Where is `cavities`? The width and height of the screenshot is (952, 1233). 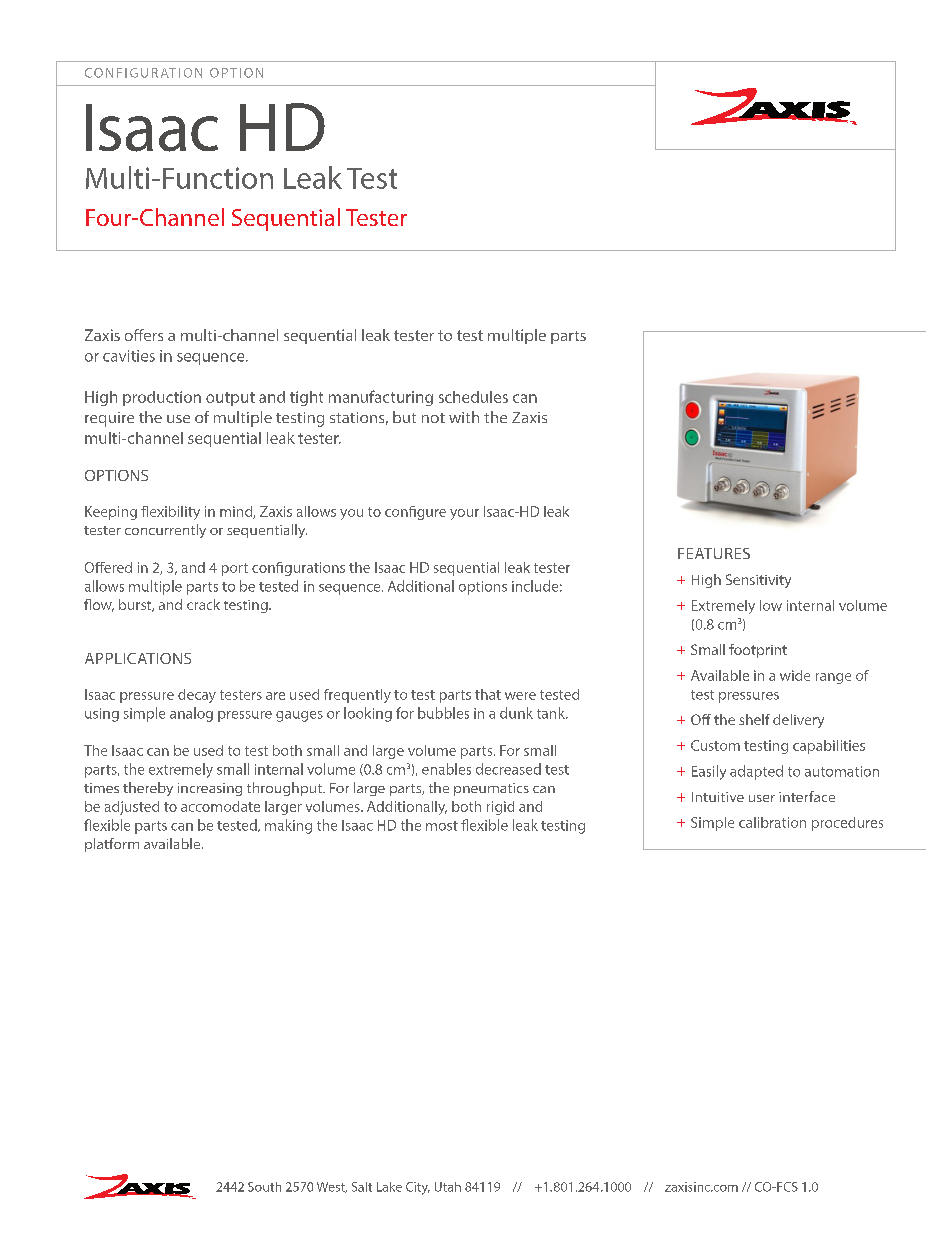 cavities is located at coordinates (129, 356).
